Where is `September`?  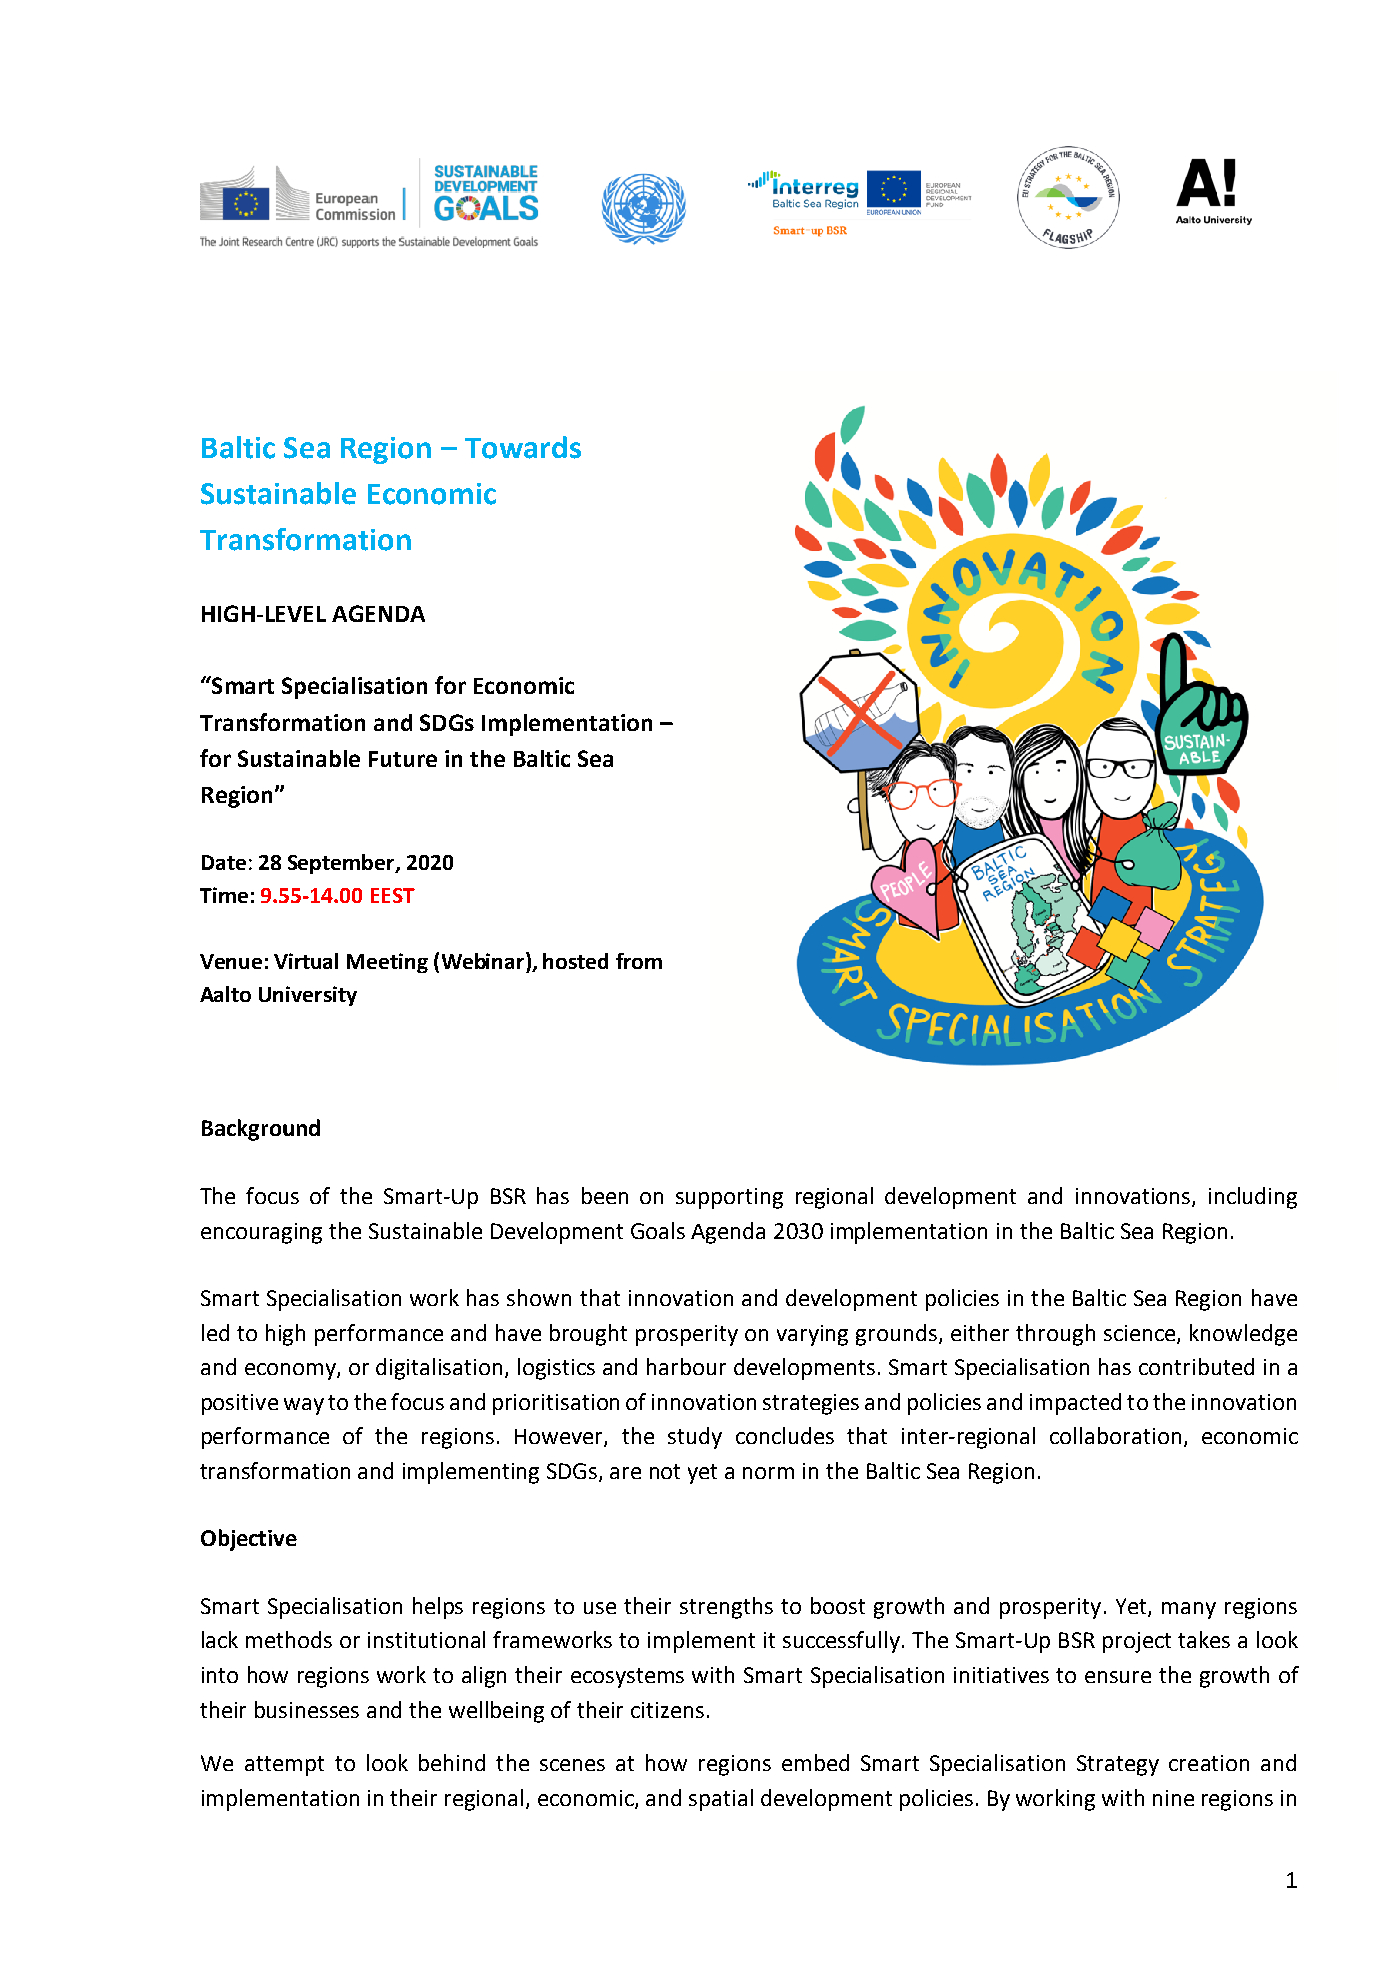
September is located at coordinates (342, 864).
